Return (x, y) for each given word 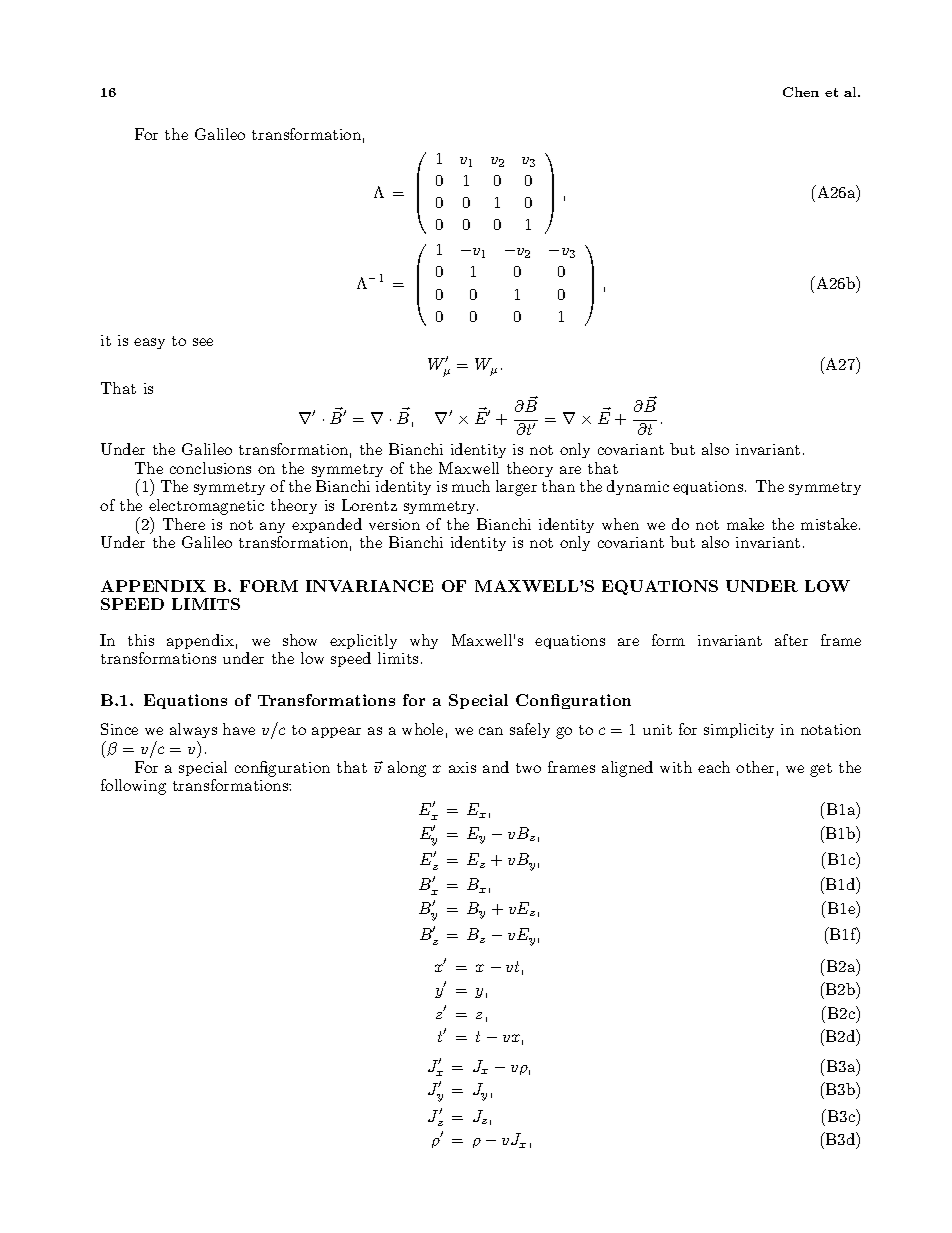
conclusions (210, 468)
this (141, 640)
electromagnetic (206, 508)
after (791, 640)
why (424, 641)
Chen (801, 92)
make (745, 524)
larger (516, 488)
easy (149, 343)
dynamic (638, 487)
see (203, 342)
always (193, 732)
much (471, 486)
